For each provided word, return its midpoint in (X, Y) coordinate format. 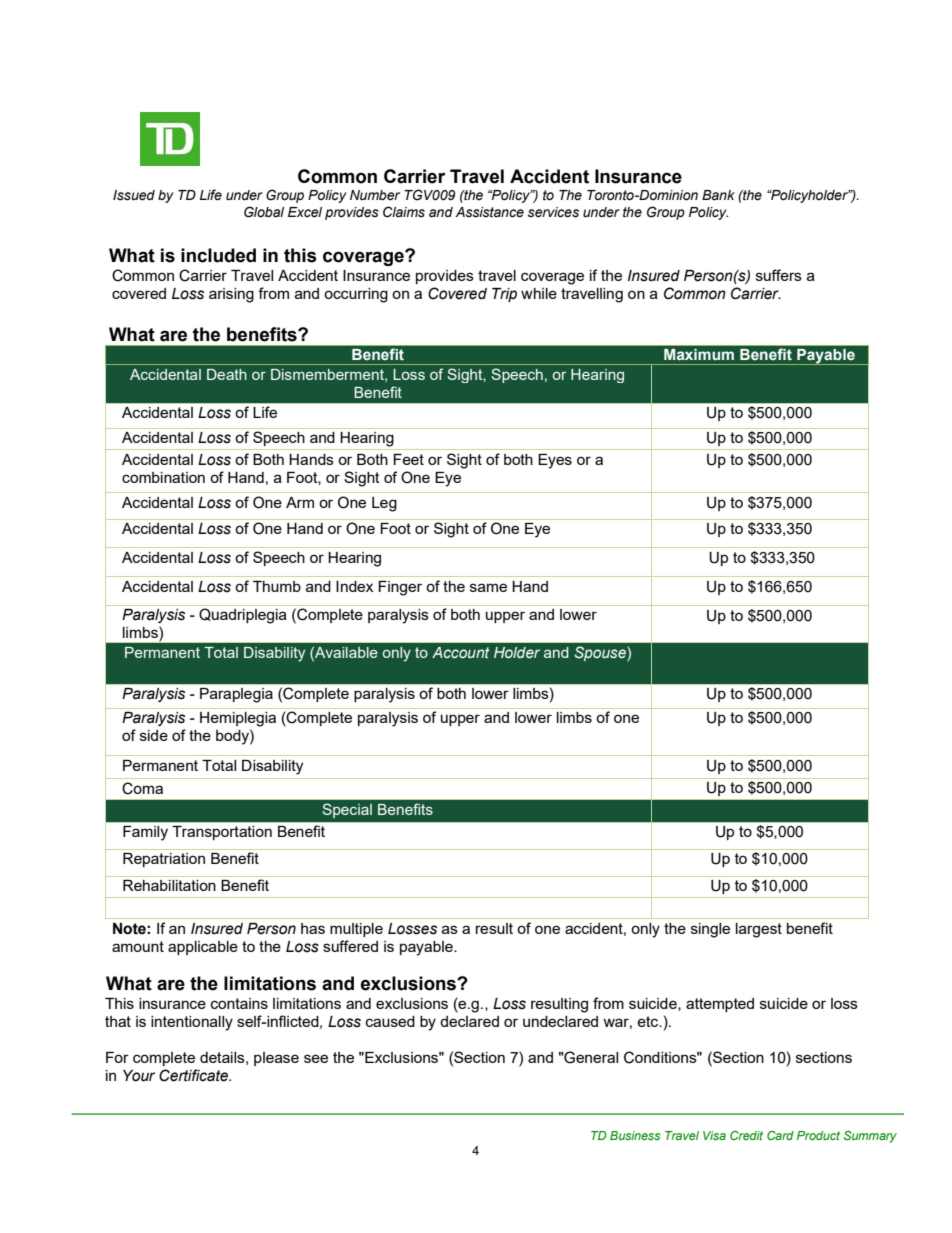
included (218, 255)
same (488, 587)
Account (461, 652)
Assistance (490, 212)
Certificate (195, 1075)
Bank (718, 195)
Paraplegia (236, 695)
